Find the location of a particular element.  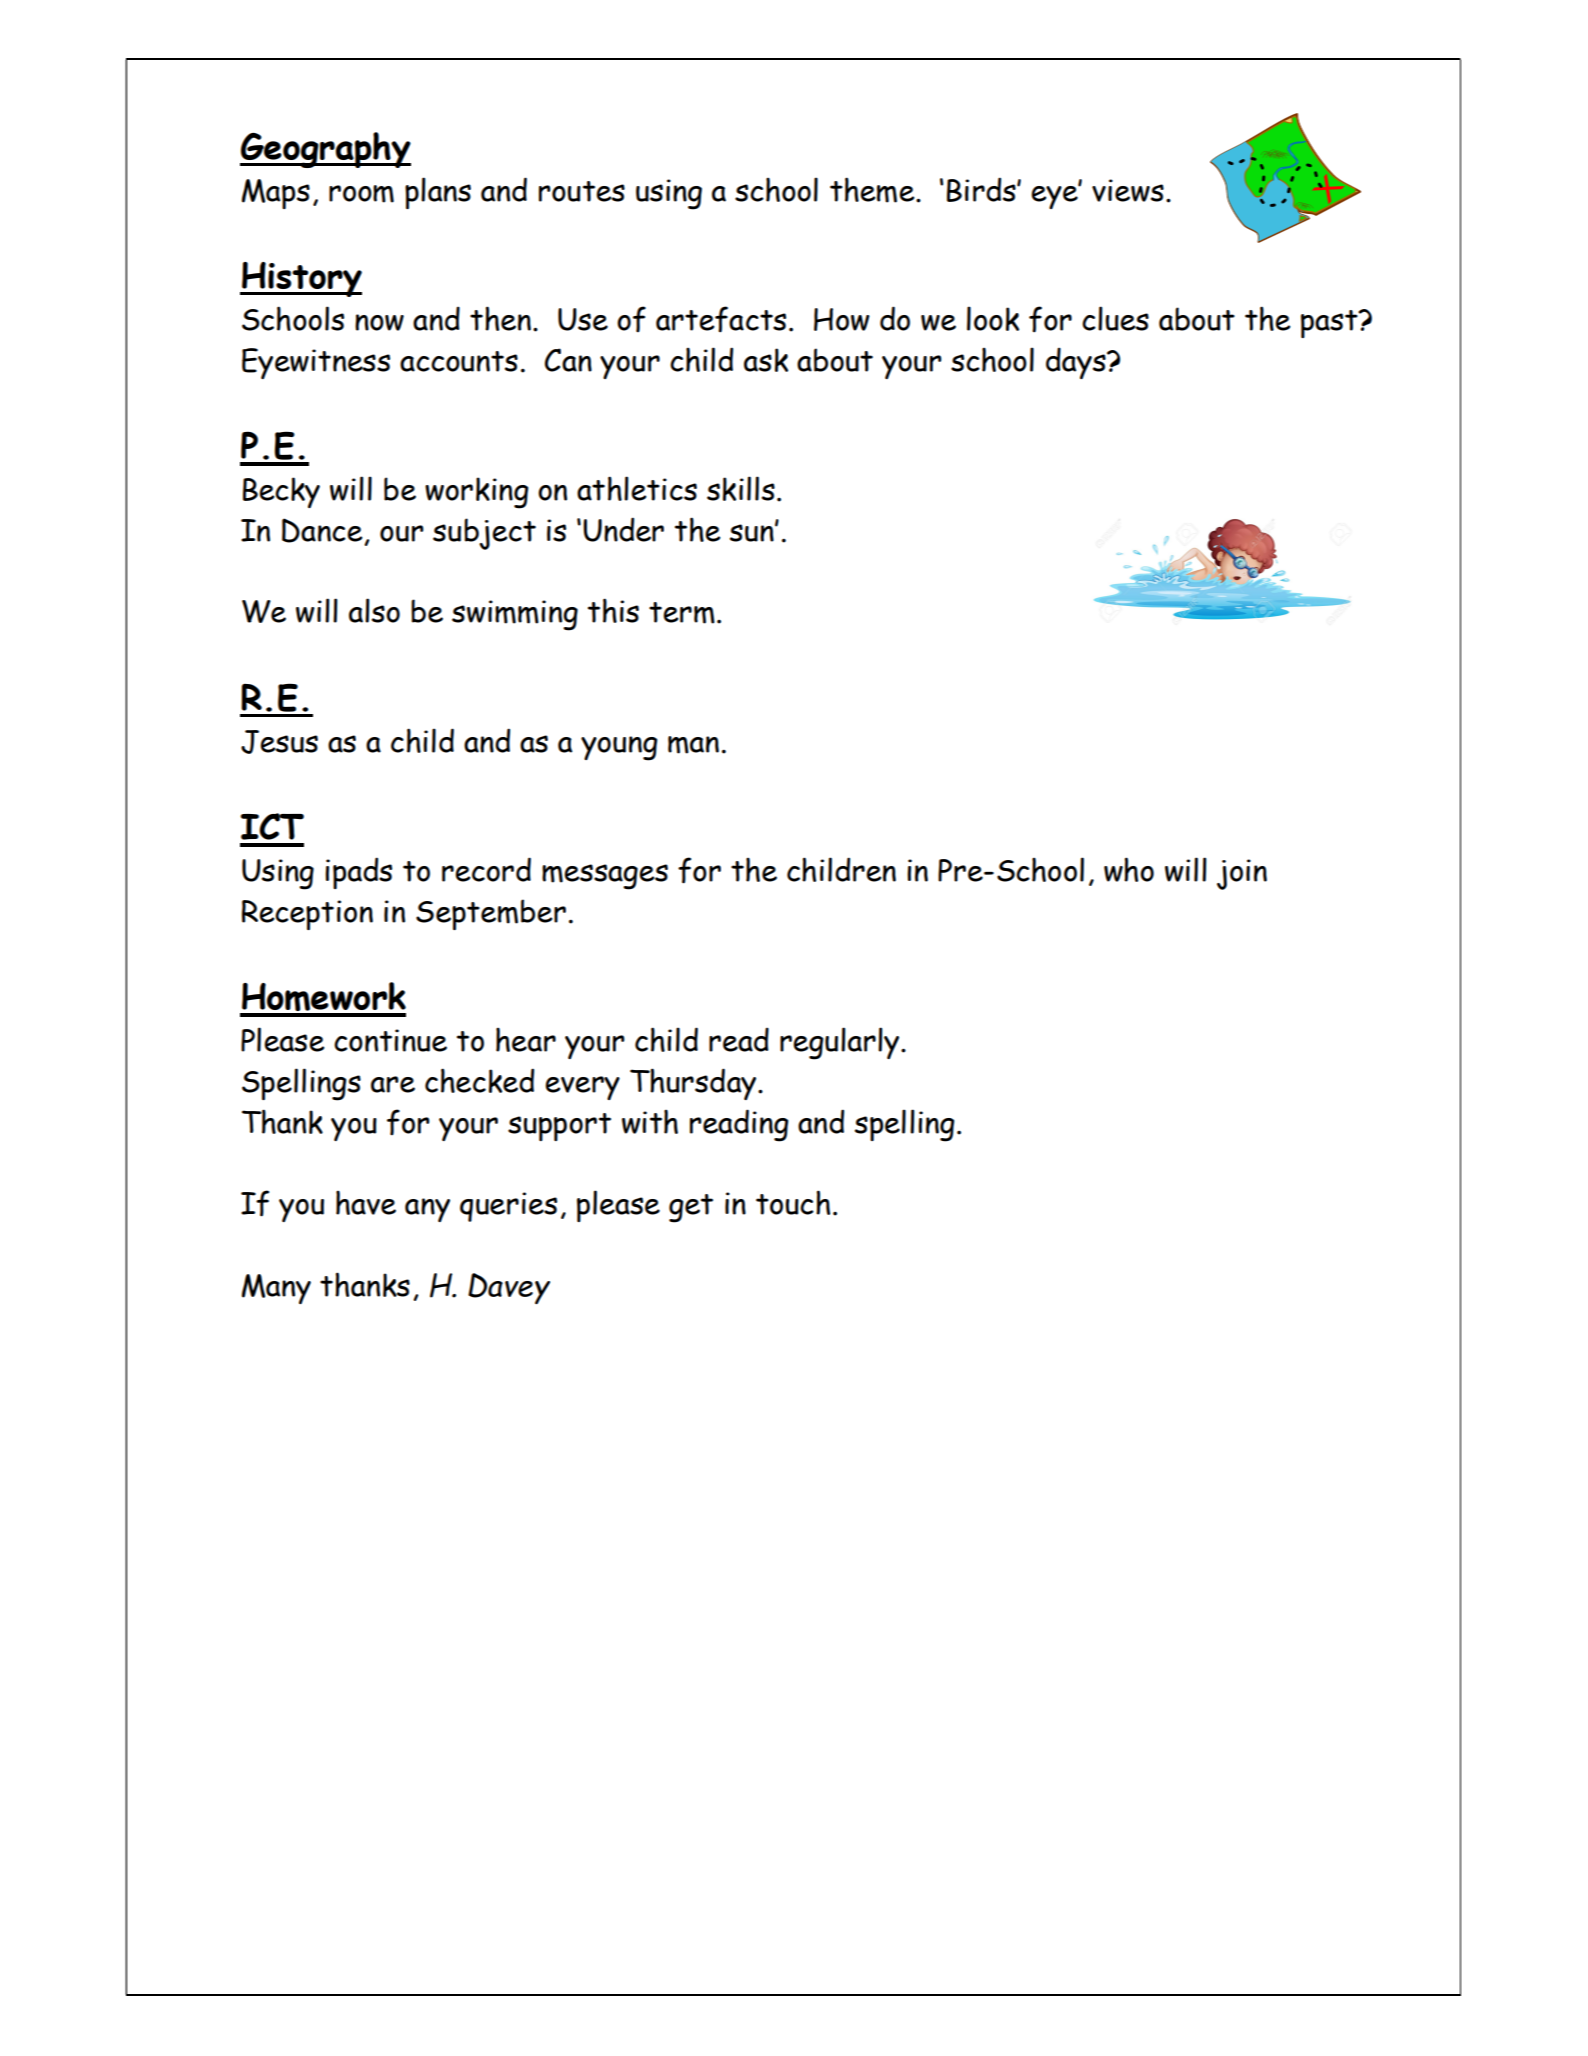

theme is located at coordinates (873, 190).
